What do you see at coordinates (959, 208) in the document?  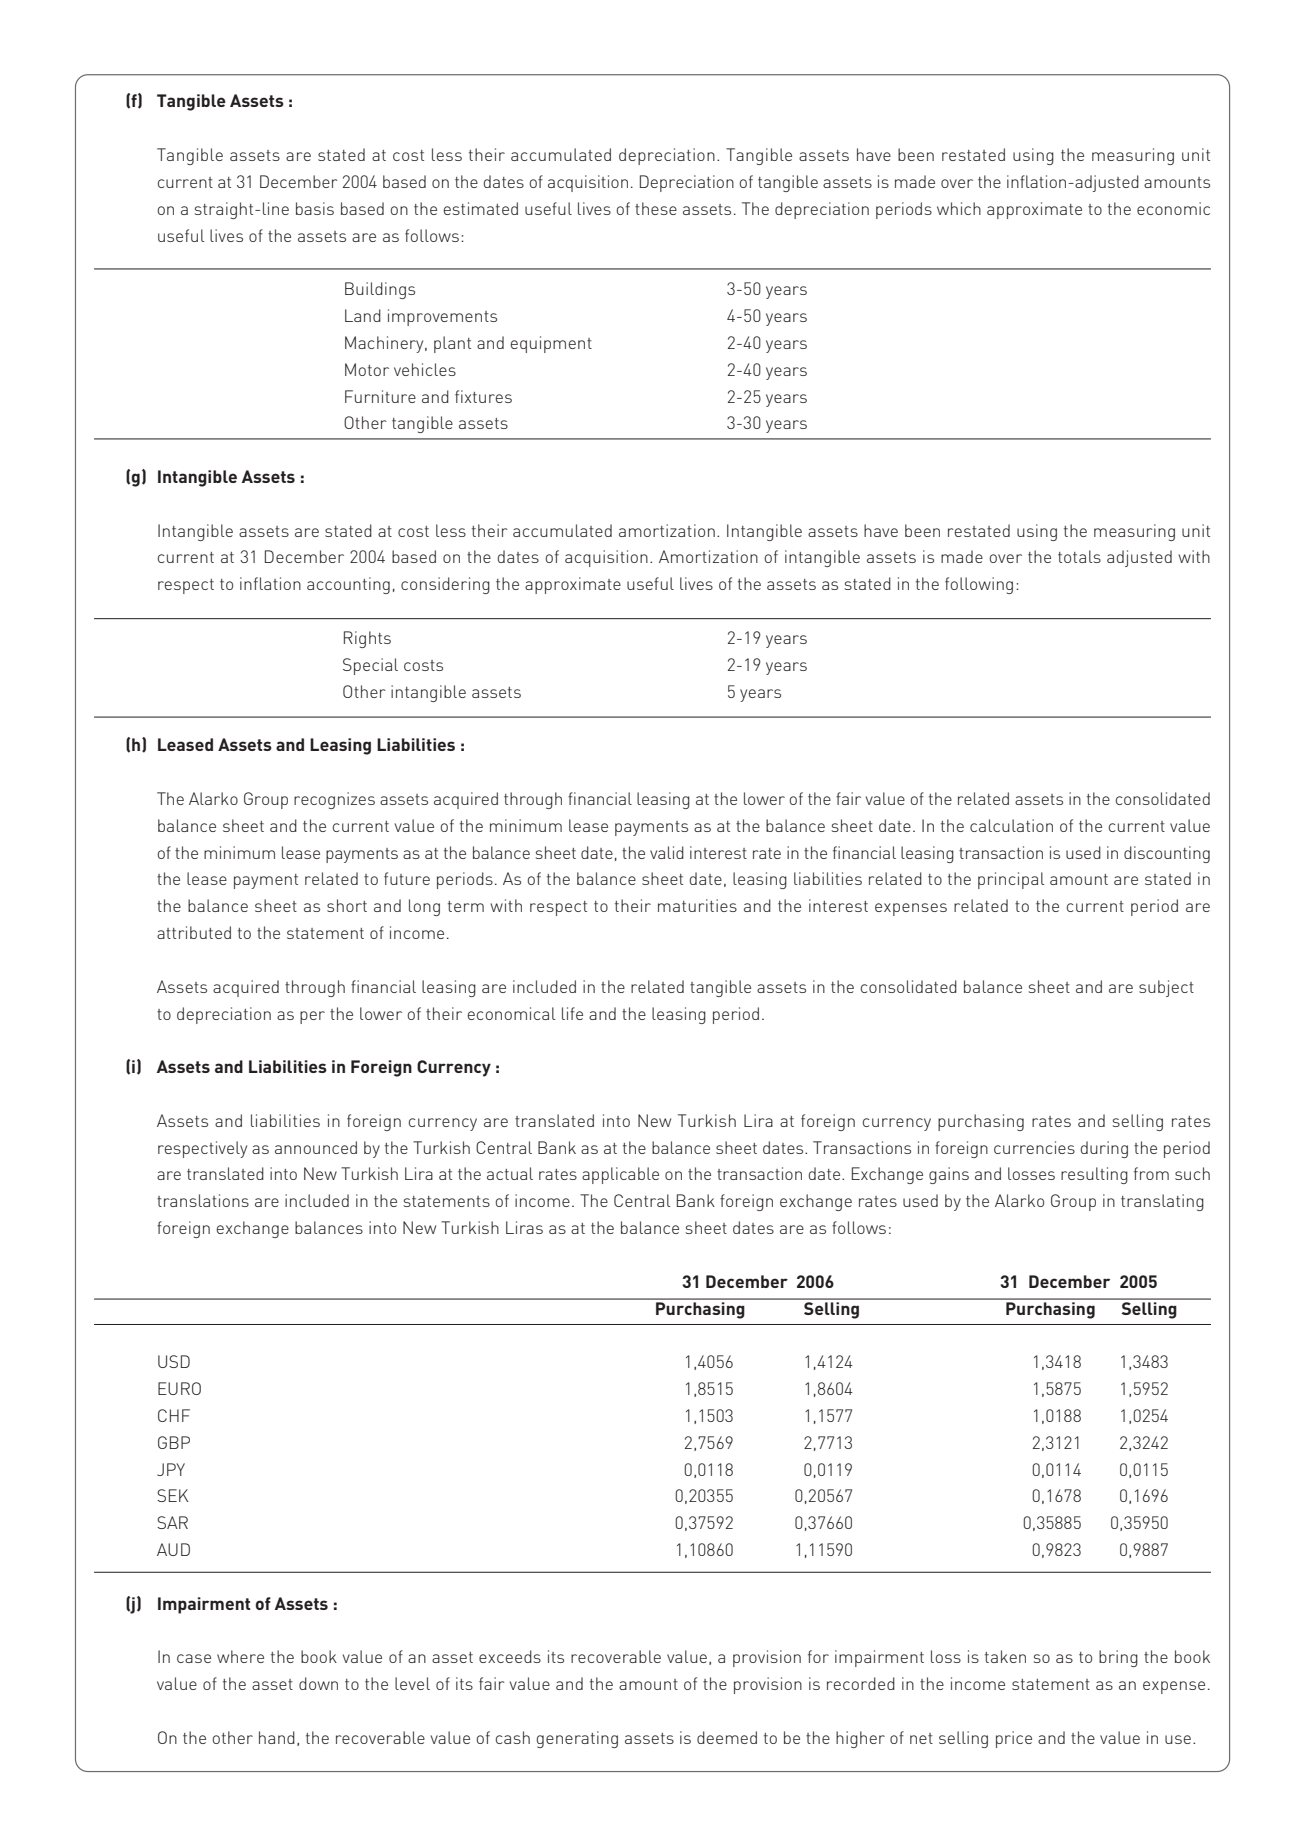 I see `which` at bounding box center [959, 208].
